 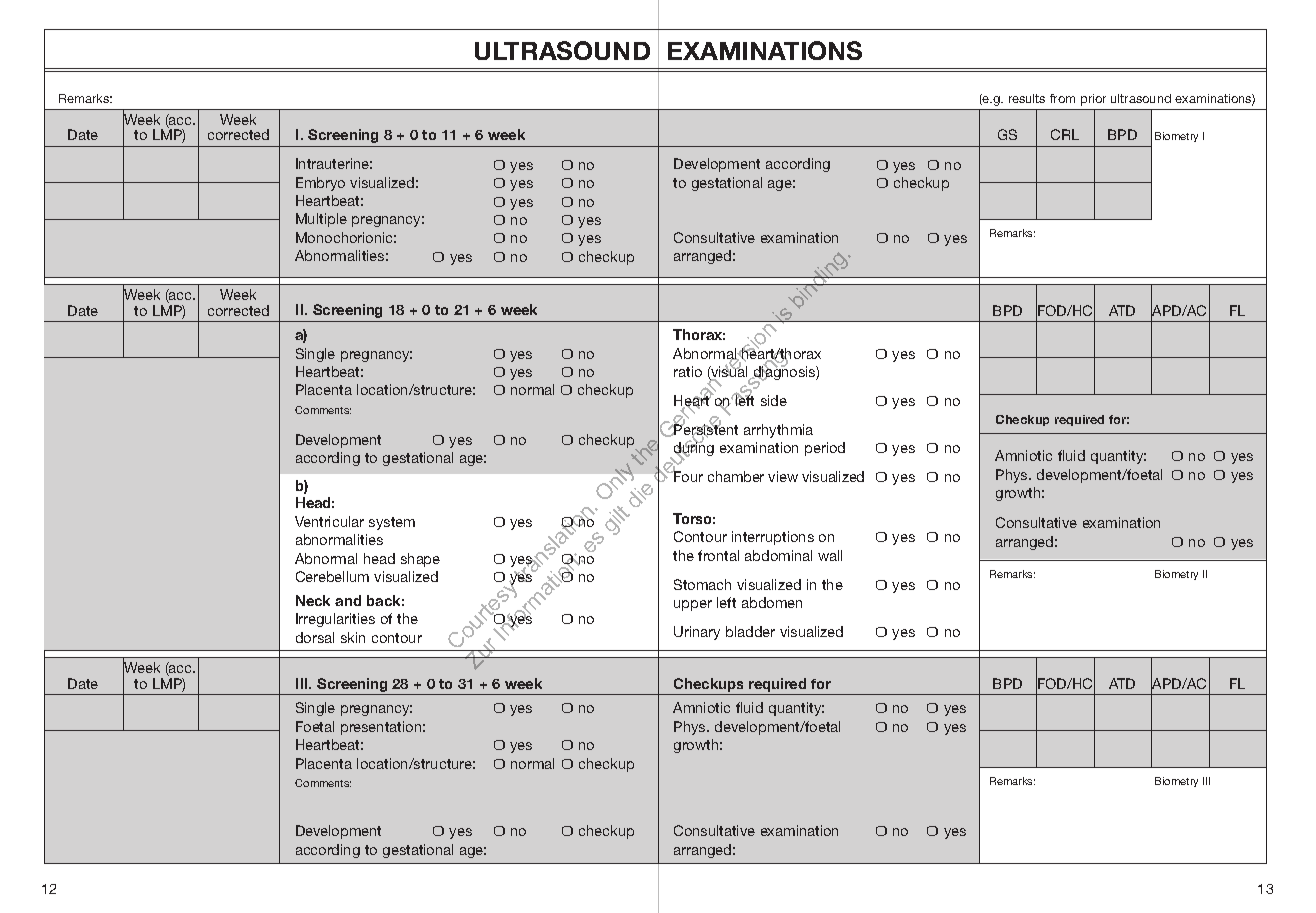 I want to click on from, so click(x=1062, y=98).
